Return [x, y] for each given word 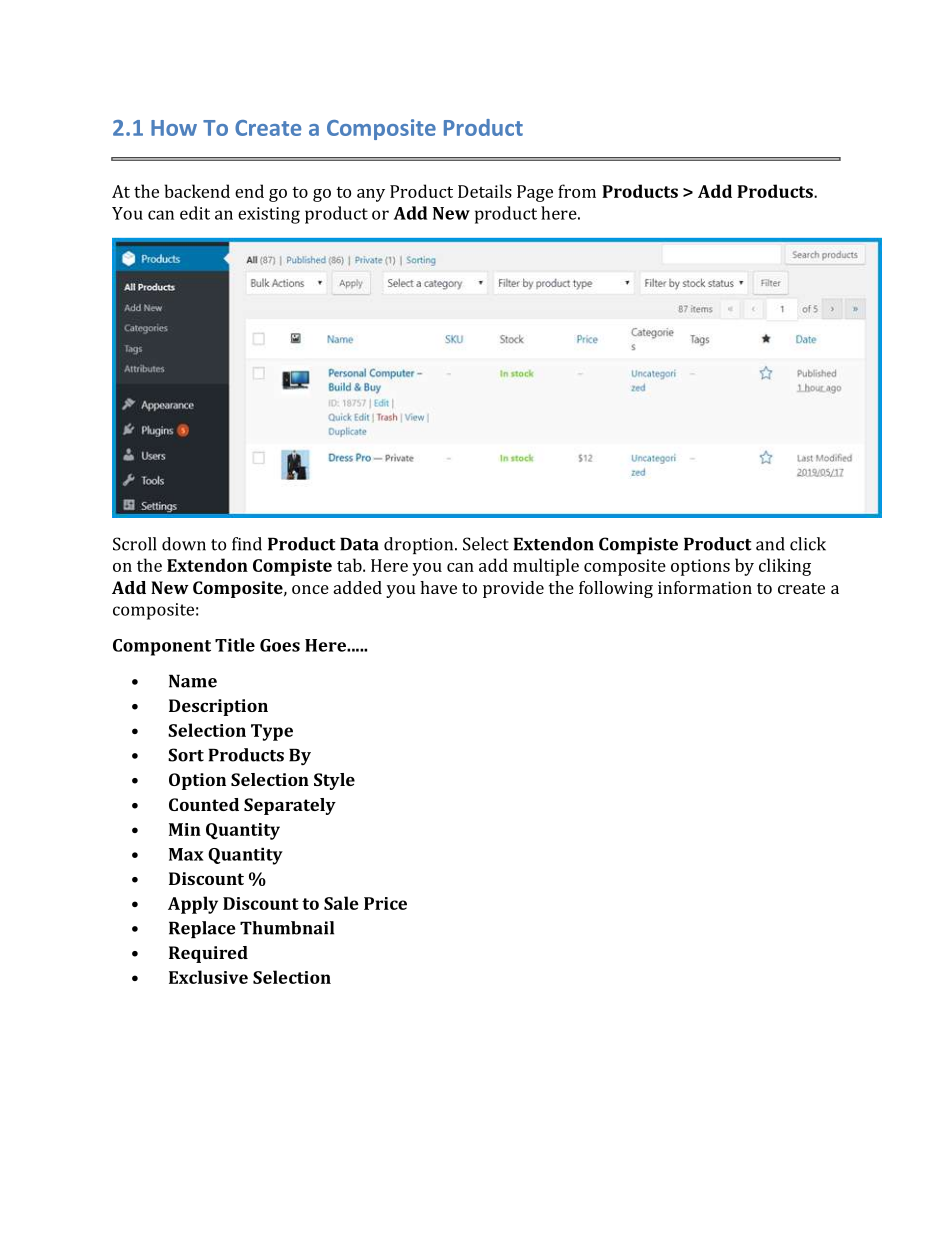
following [616, 589]
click [808, 544]
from [577, 191]
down [184, 544]
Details [485, 191]
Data [359, 544]
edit [195, 213]
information [705, 587]
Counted [204, 804]
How [174, 128]
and [770, 544]
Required [208, 954]
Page [535, 193]
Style [334, 781]
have [438, 587]
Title [235, 645]
